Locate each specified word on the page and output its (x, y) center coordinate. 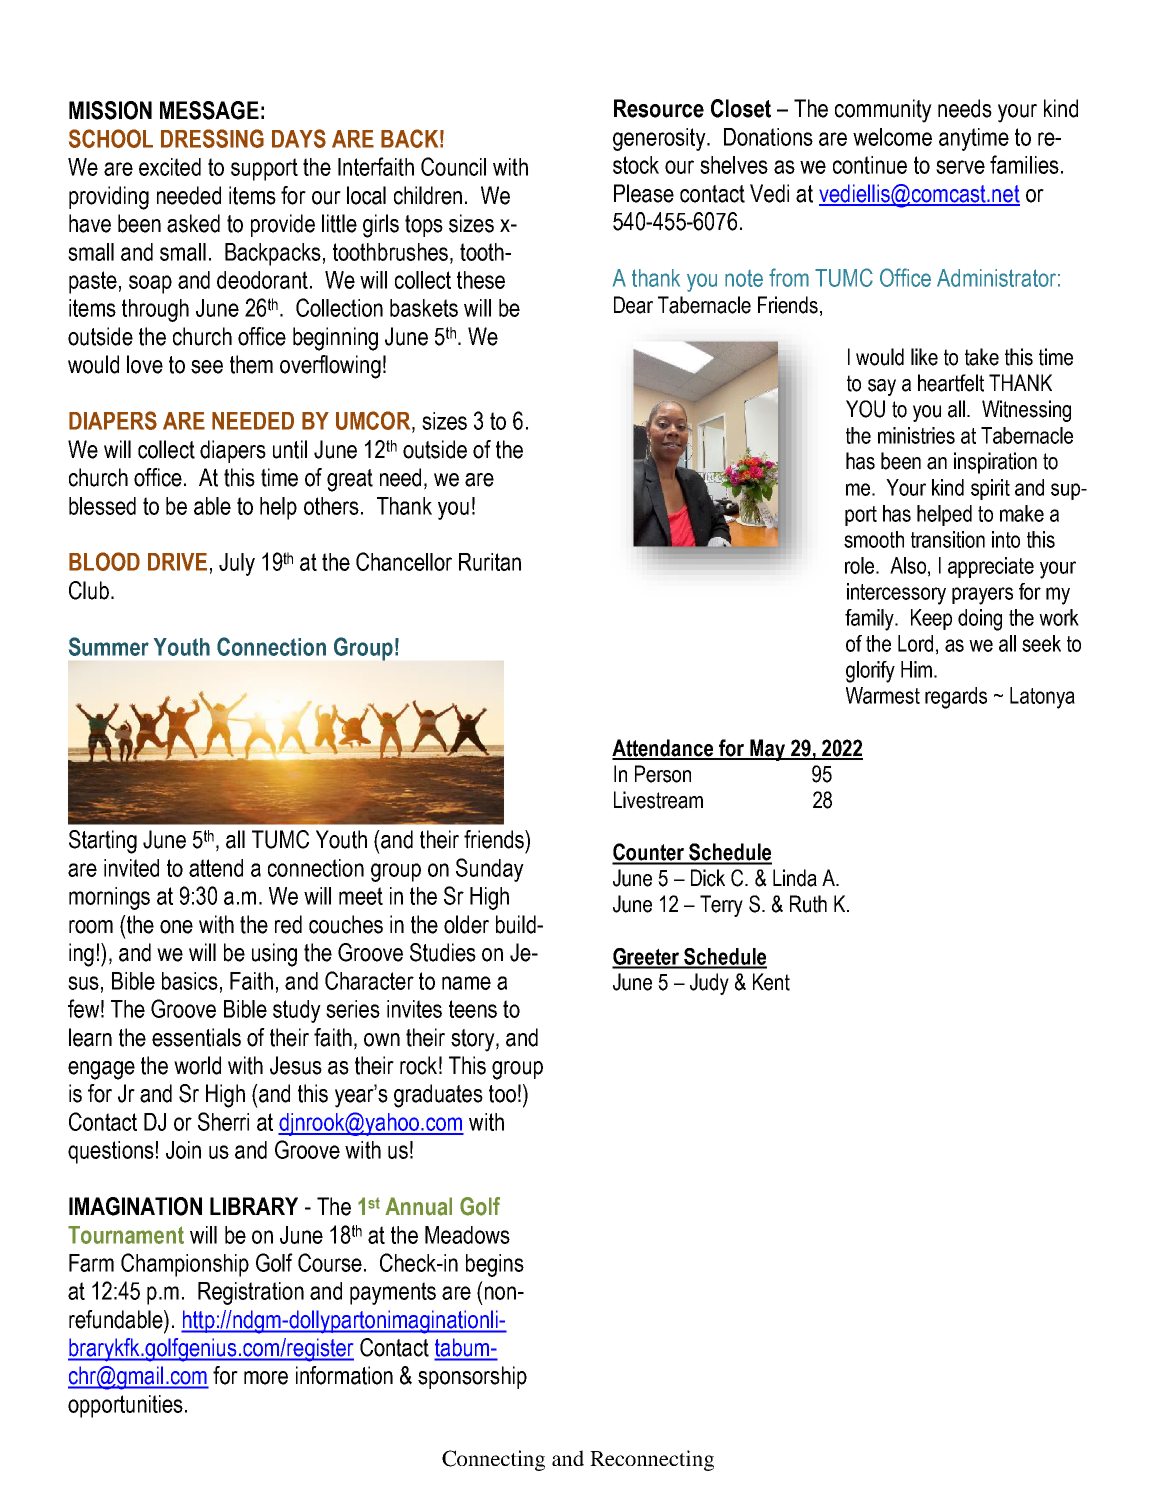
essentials (196, 1037)
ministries (916, 435)
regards (956, 698)
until (290, 449)
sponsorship (472, 1377)
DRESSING (212, 138)
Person (663, 774)
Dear (633, 305)
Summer (109, 646)
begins (495, 1265)
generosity (660, 139)
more (266, 1378)
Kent (771, 982)
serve (960, 167)
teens (473, 1009)
